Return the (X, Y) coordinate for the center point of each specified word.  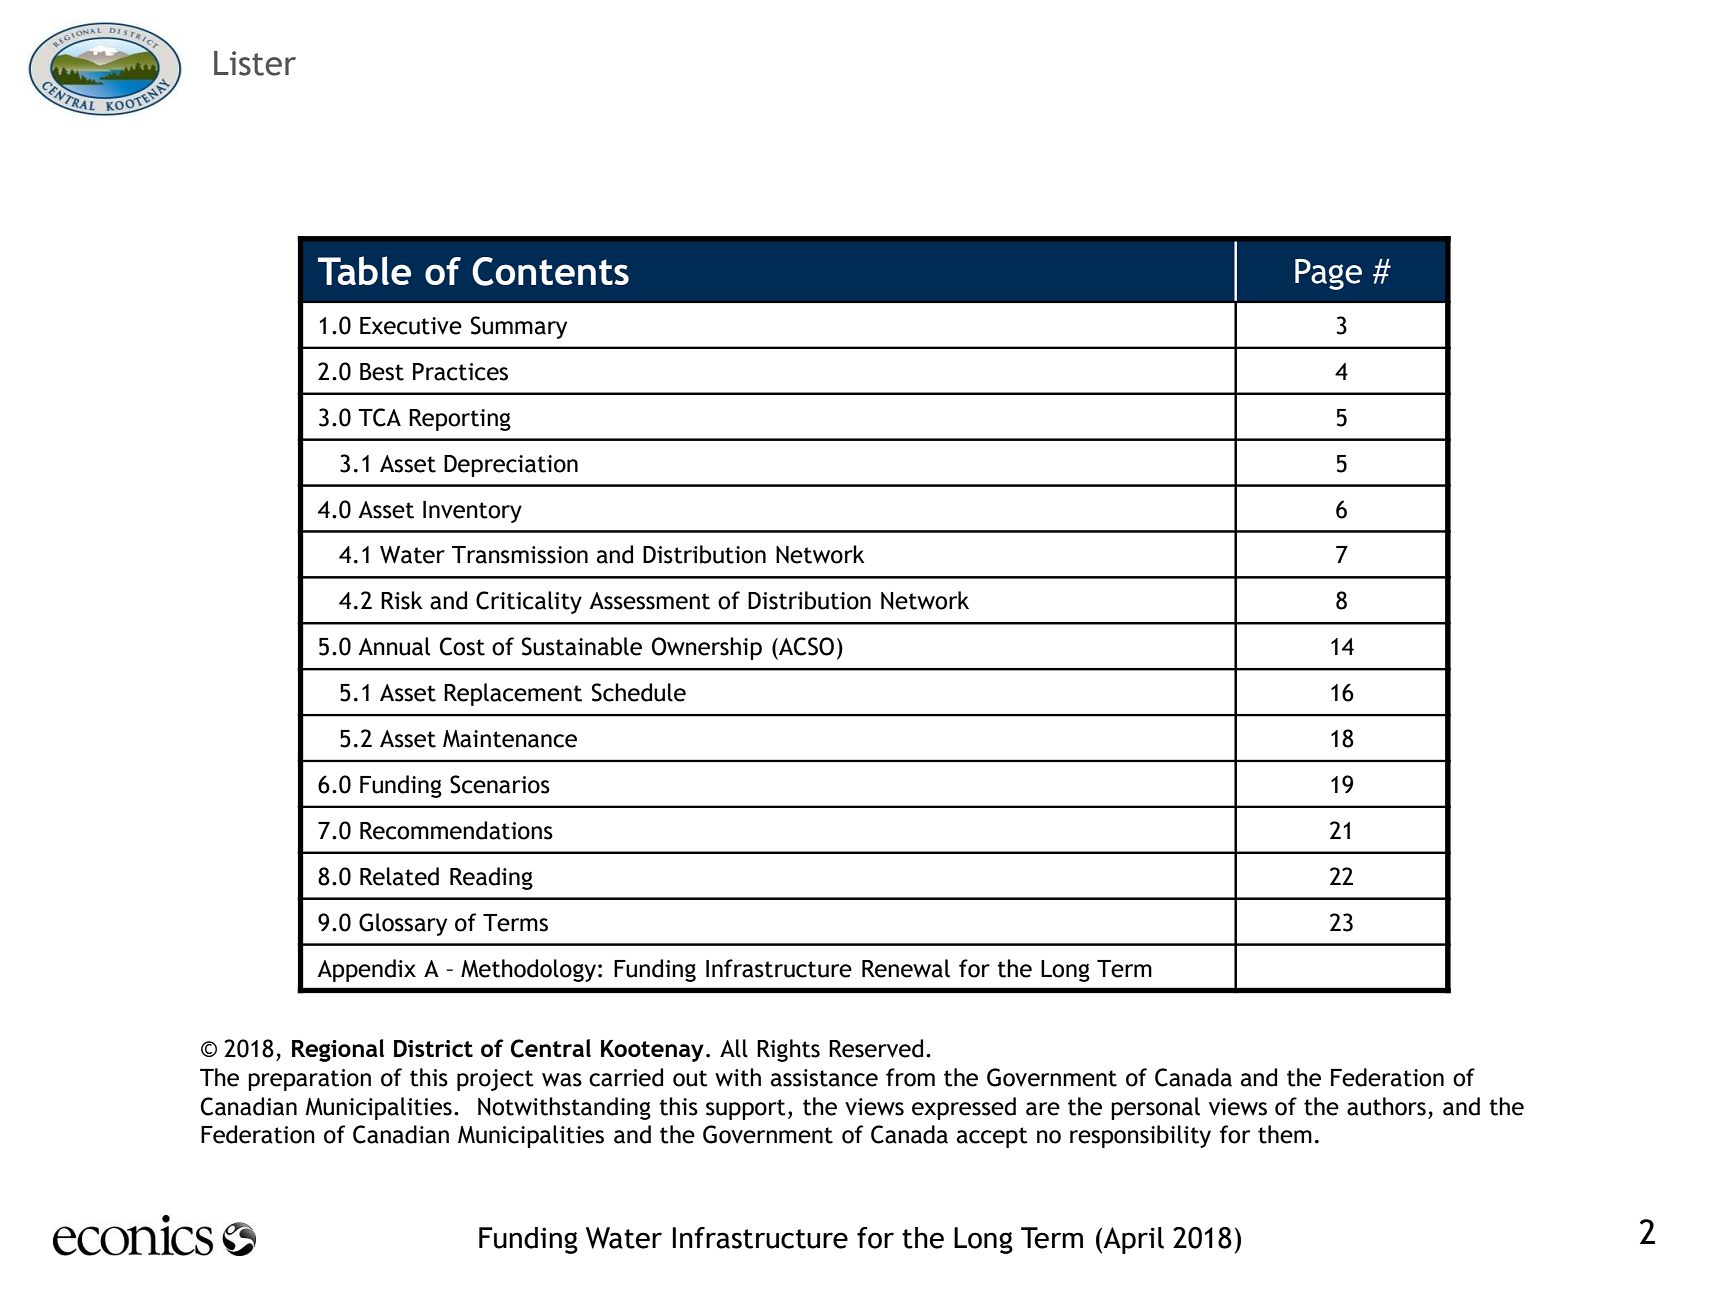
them (1285, 1134)
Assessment (649, 601)
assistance (824, 1078)
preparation (309, 1080)
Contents (550, 271)
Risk (401, 600)
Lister (255, 63)
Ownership (707, 648)
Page (1328, 274)
